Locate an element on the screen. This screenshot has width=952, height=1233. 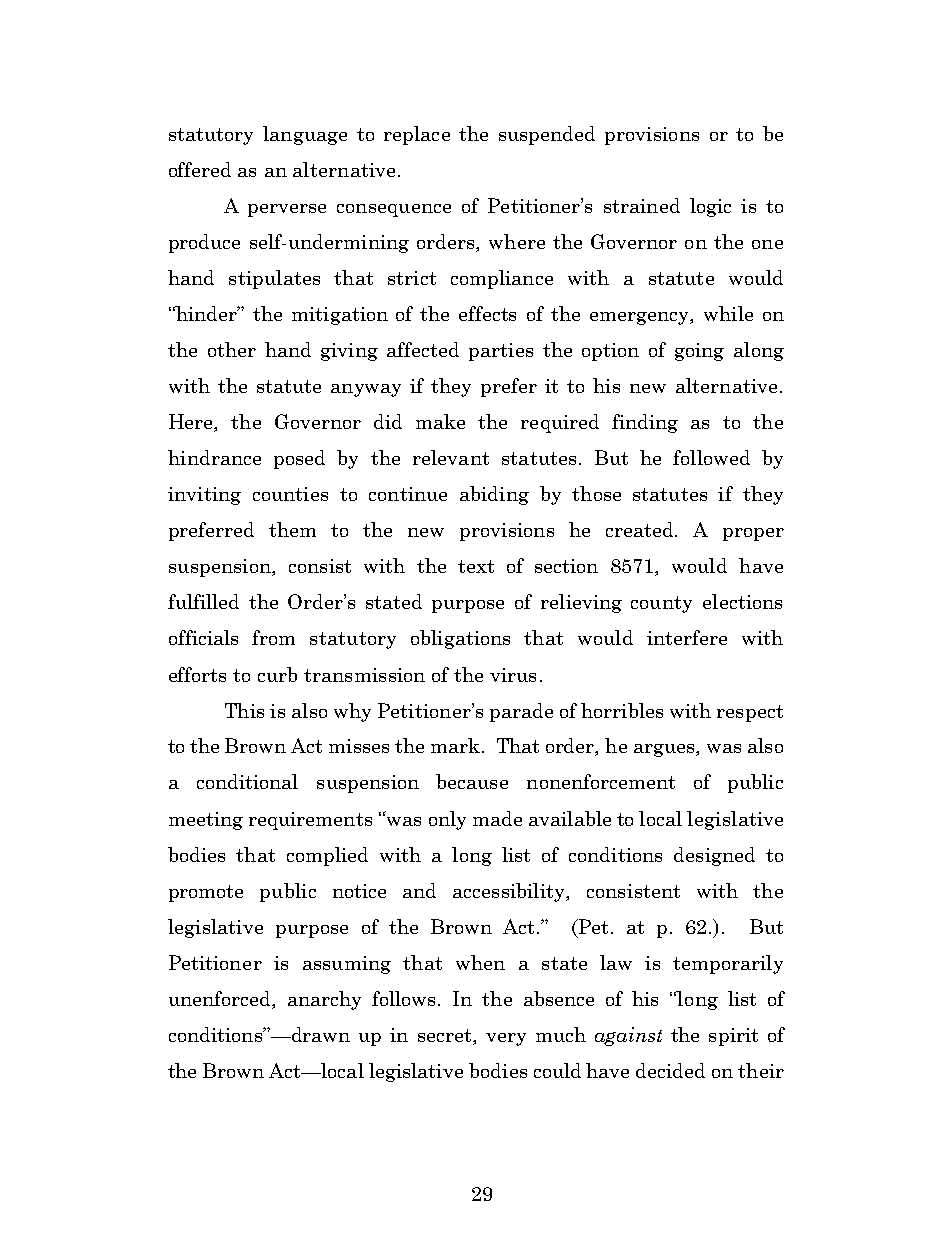
going is located at coordinates (699, 352).
